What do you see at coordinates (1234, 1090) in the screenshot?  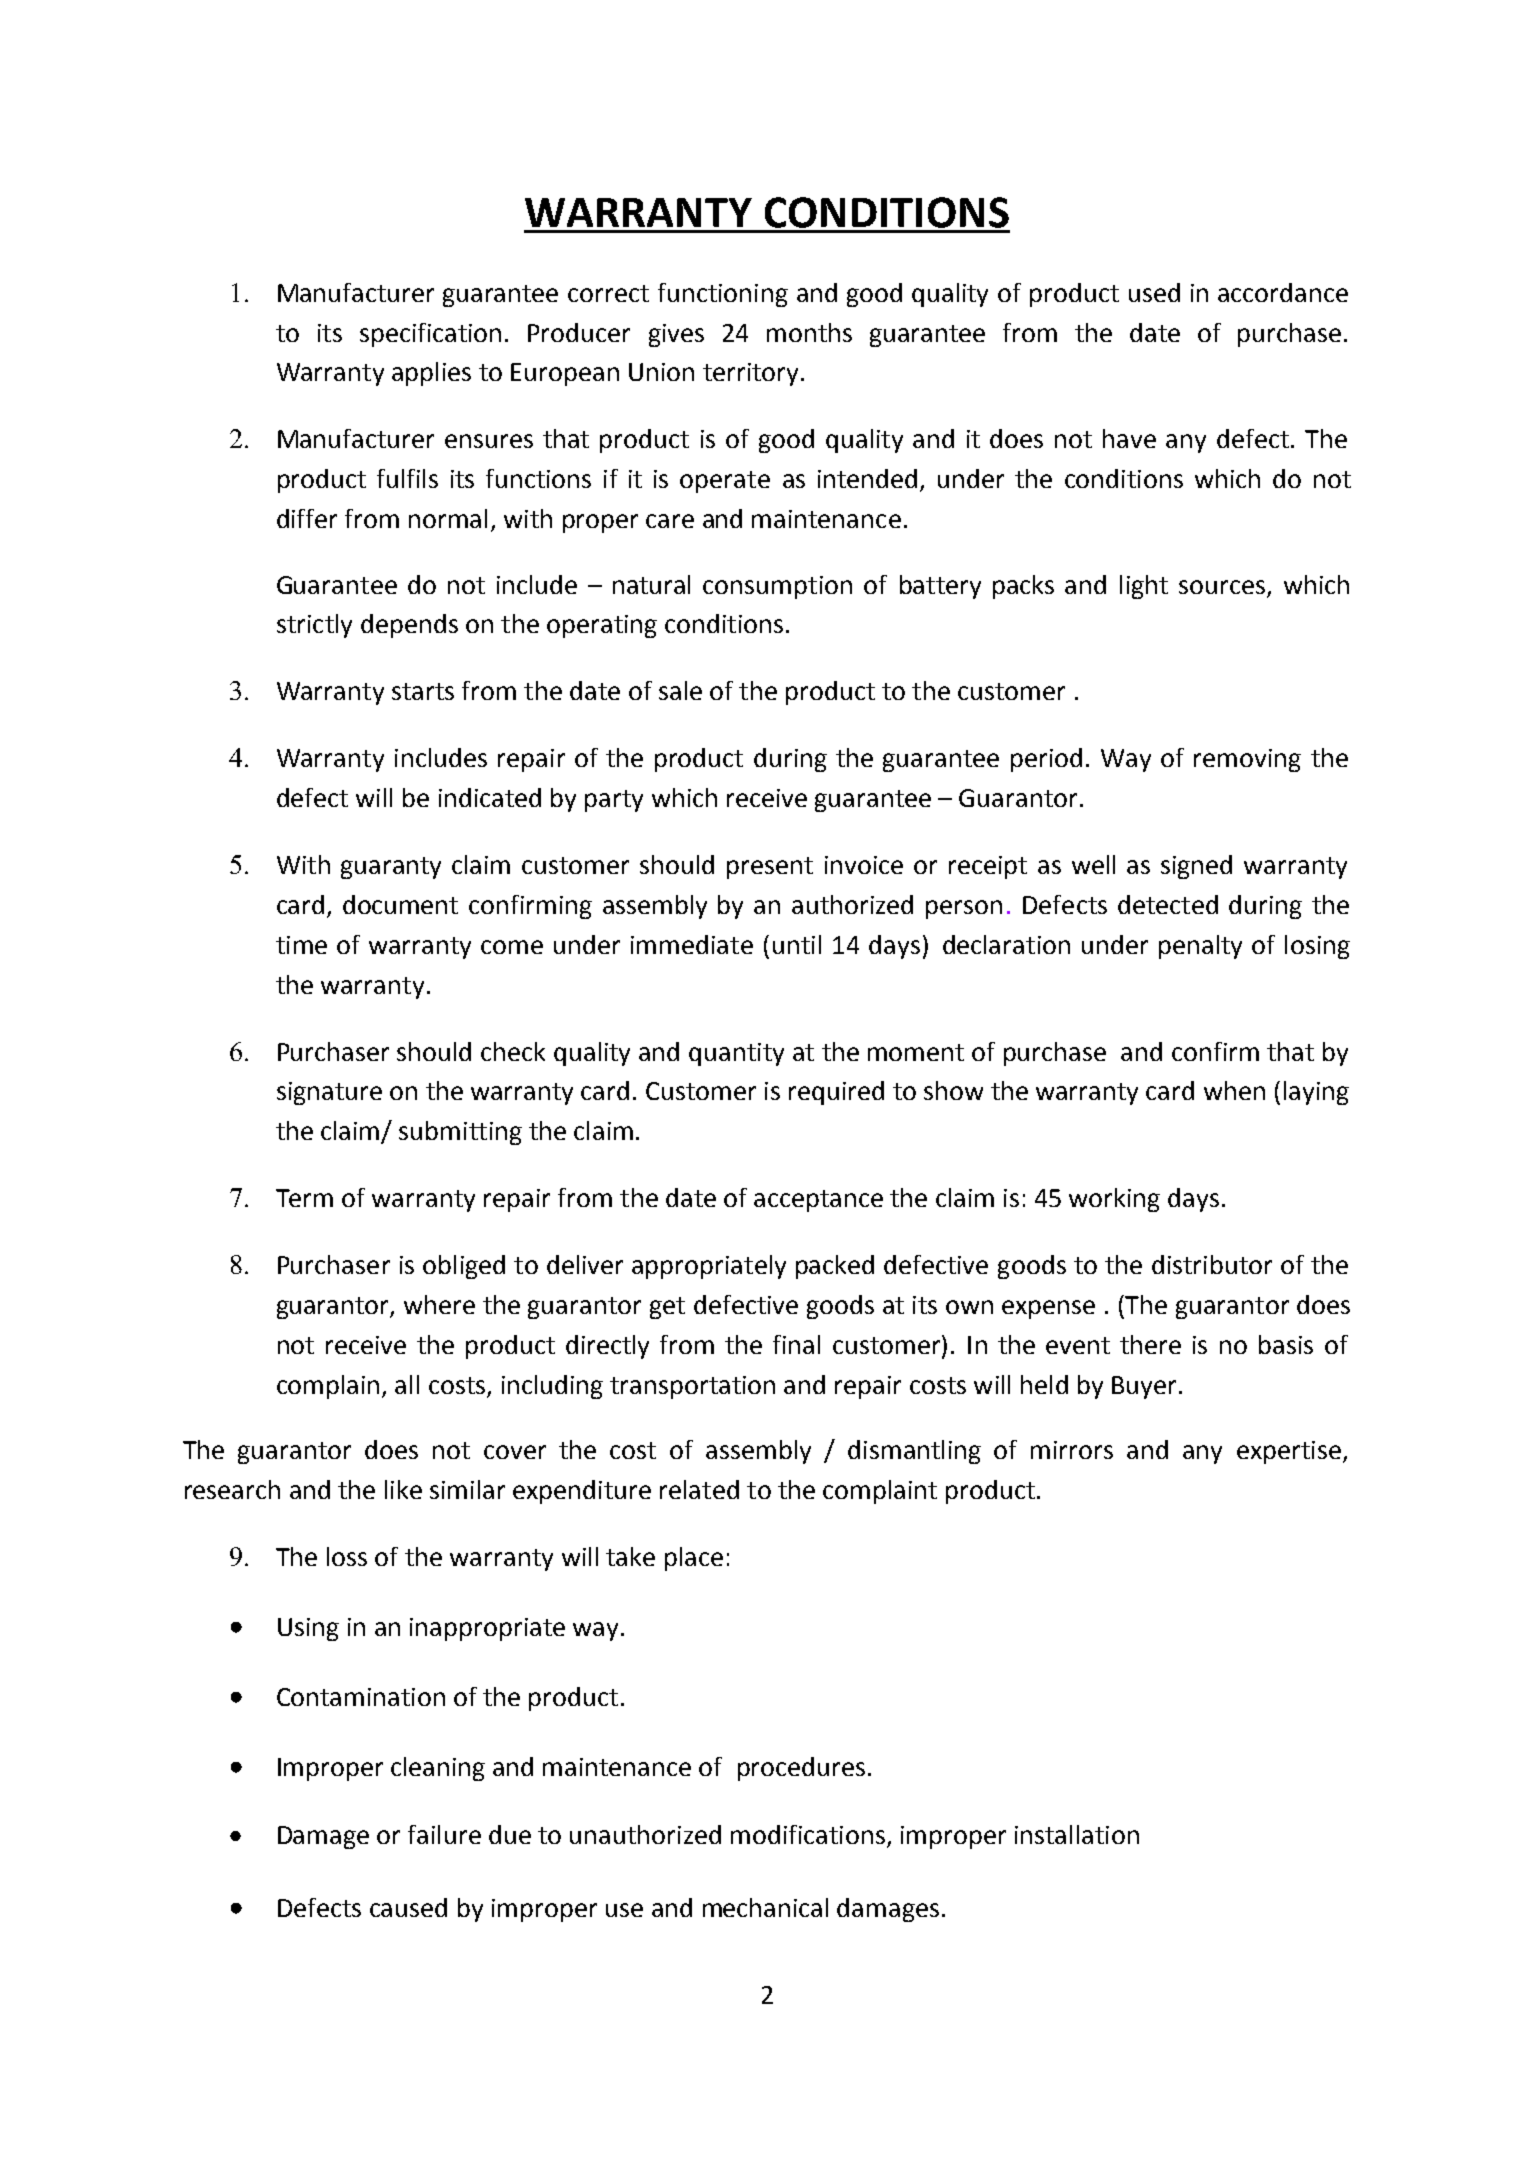 I see `when` at bounding box center [1234, 1090].
